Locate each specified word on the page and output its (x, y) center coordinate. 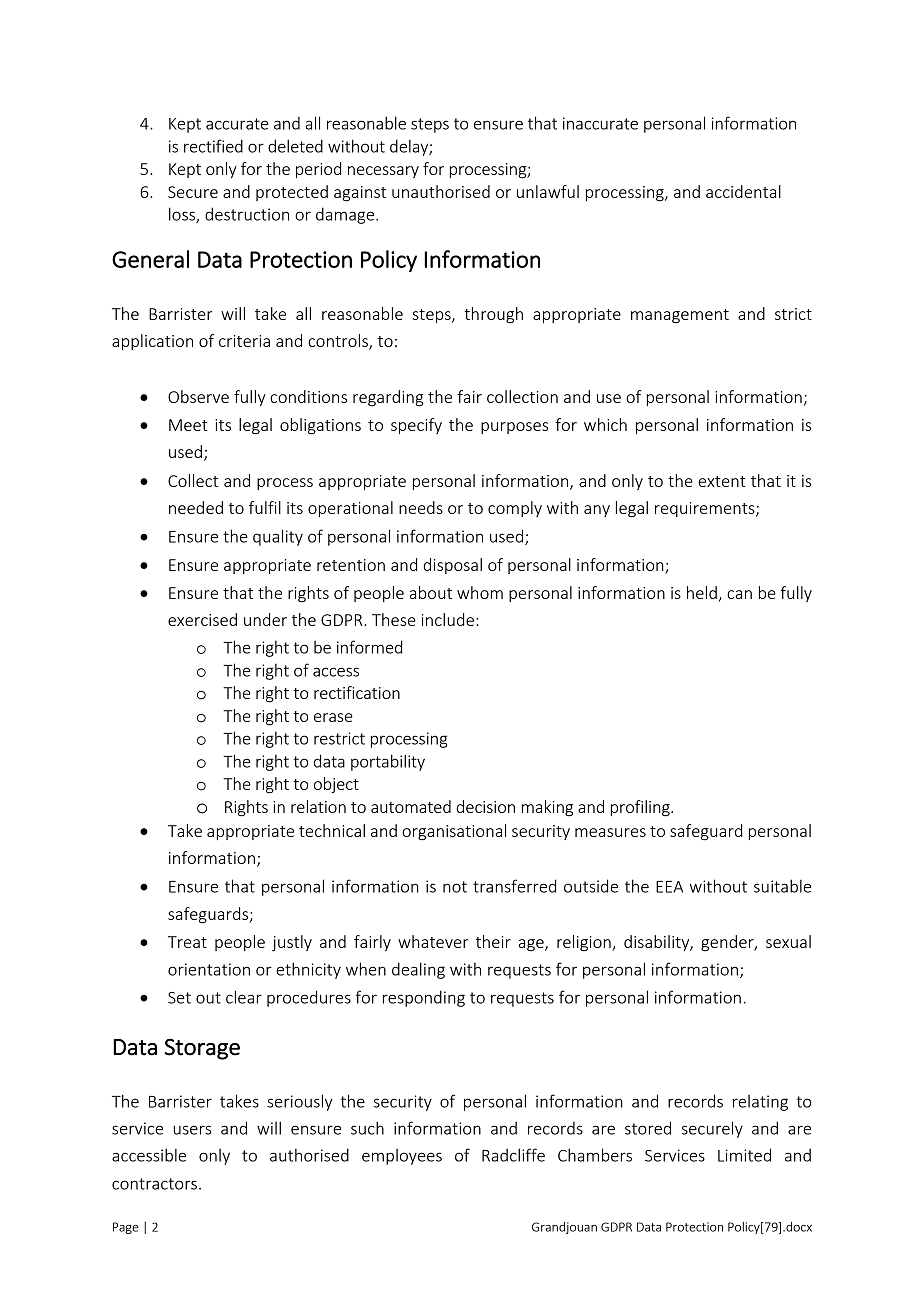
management (680, 316)
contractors (154, 1184)
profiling (641, 808)
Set (179, 998)
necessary (383, 172)
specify (416, 426)
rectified (213, 146)
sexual (788, 941)
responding (424, 998)
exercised (202, 619)
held (702, 592)
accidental (743, 191)
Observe (198, 396)
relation (318, 806)
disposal (452, 566)
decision (485, 806)
